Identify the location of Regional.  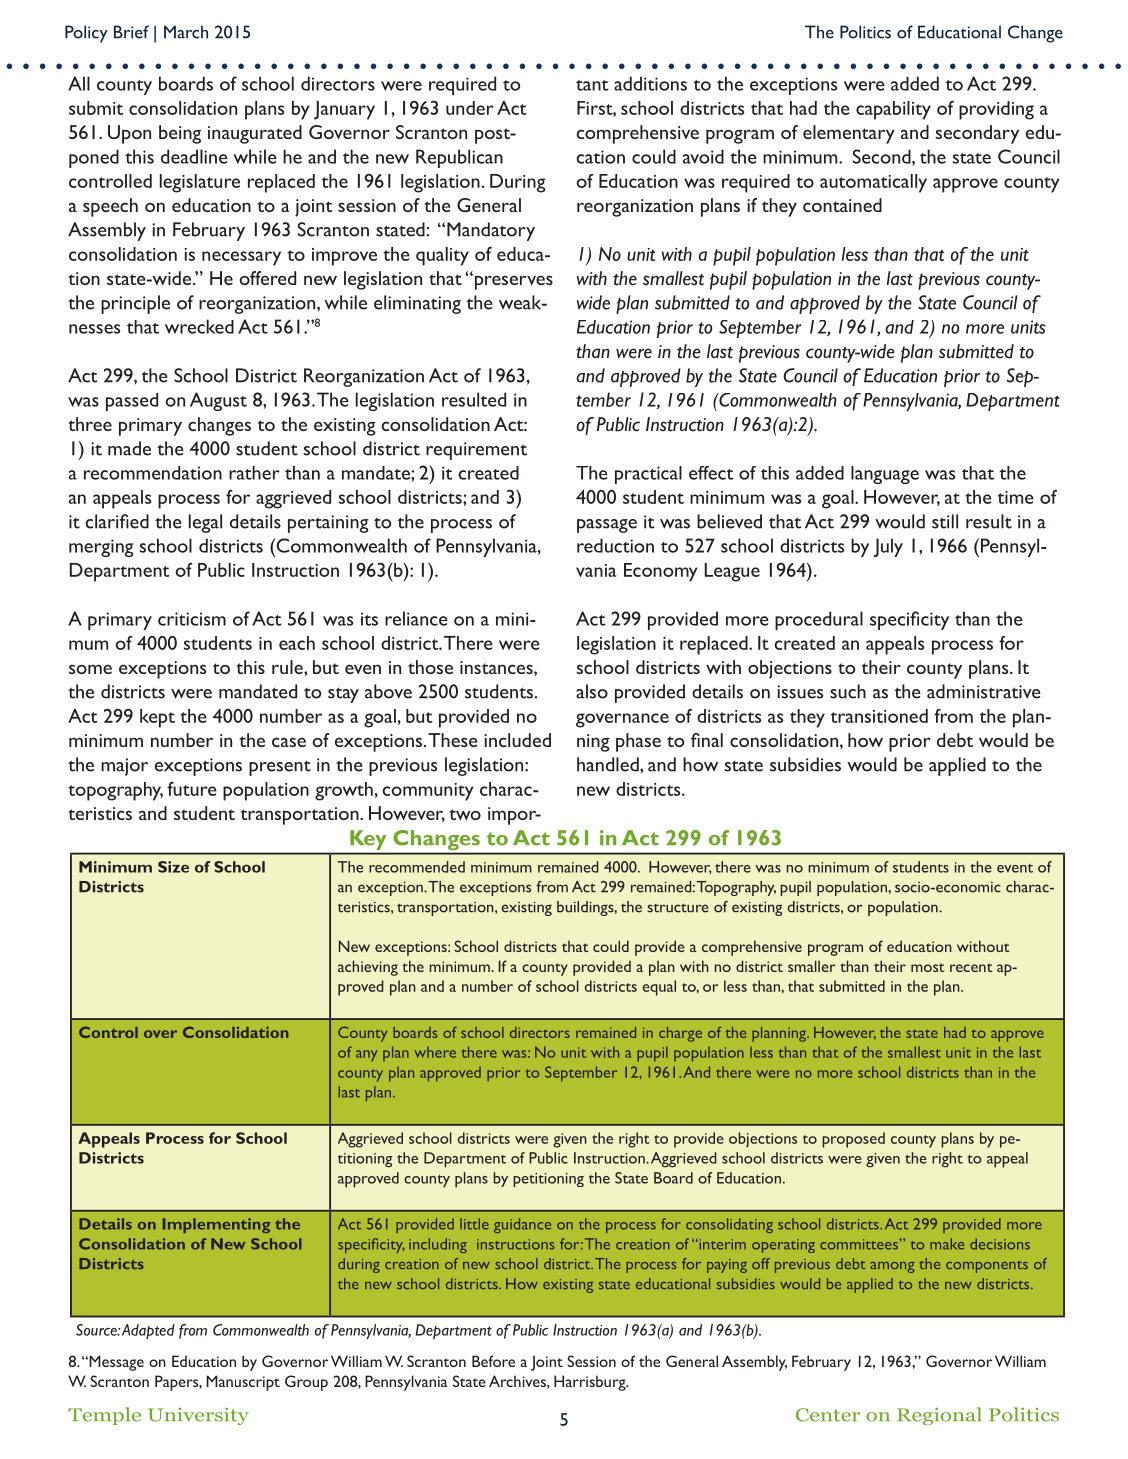
(939, 1416).
